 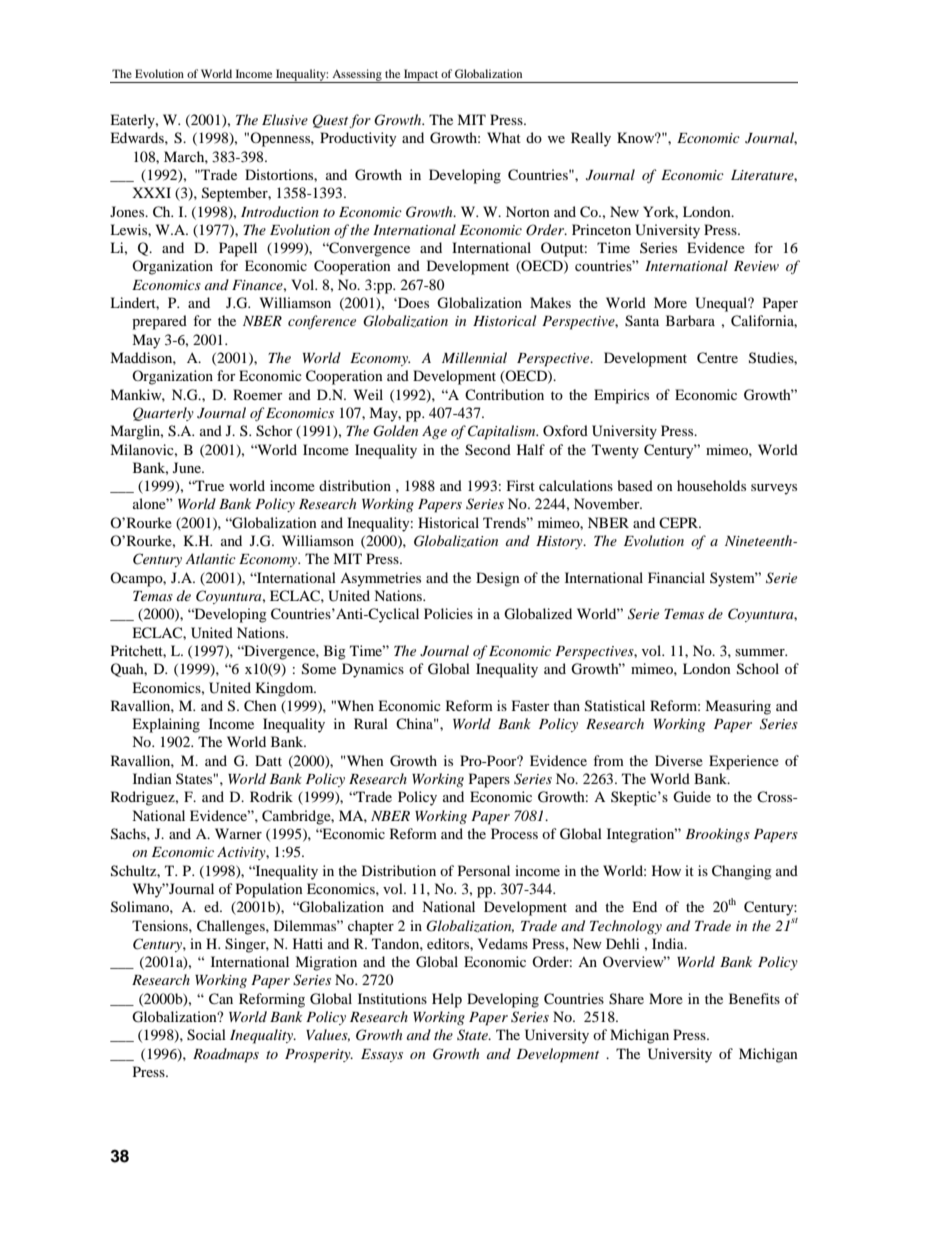 I want to click on Design, so click(x=498, y=579).
